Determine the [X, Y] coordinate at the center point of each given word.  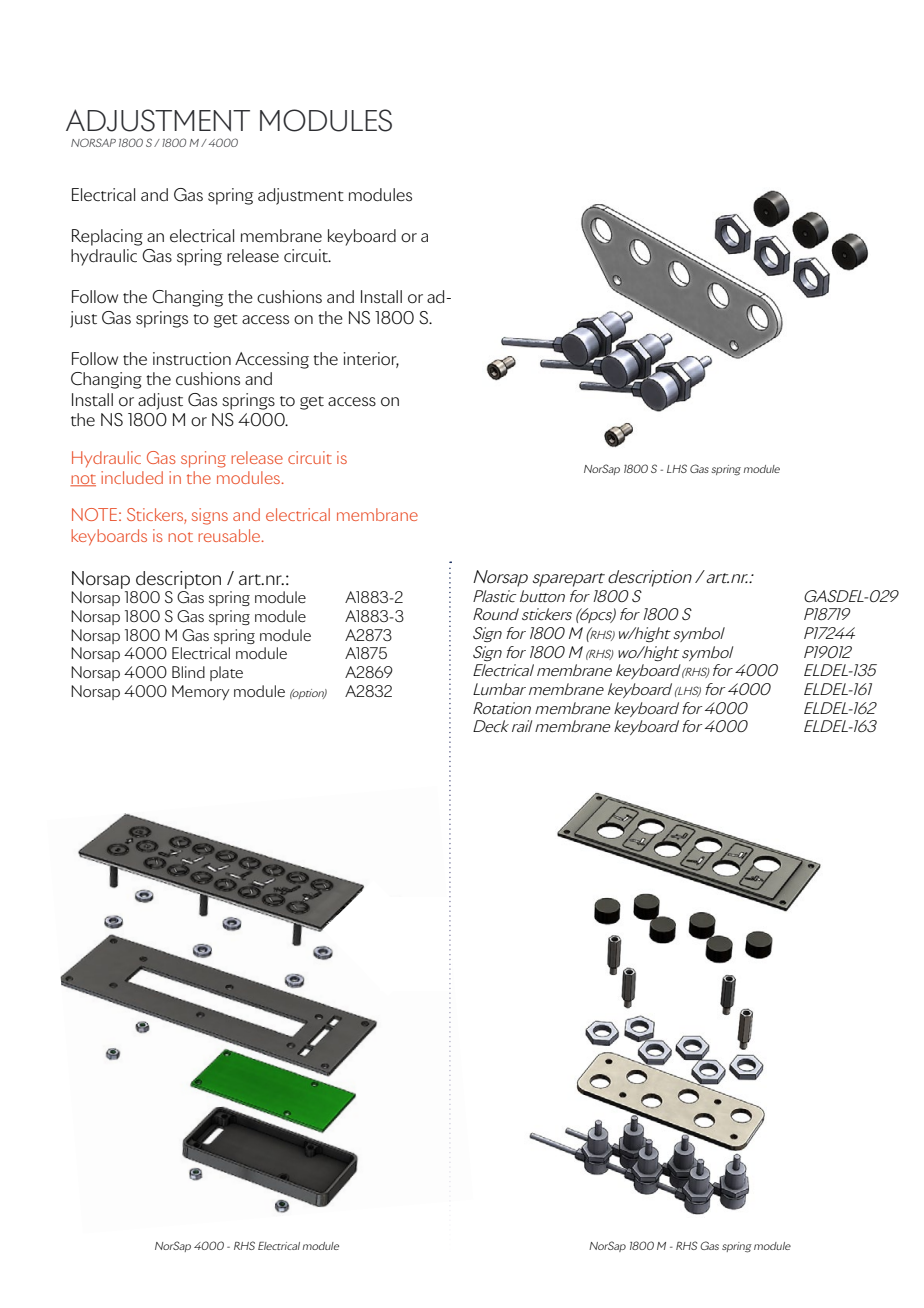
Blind [188, 672]
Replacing [107, 237]
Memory [201, 692]
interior [371, 359]
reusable [230, 535]
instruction [192, 359]
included [132, 477]
